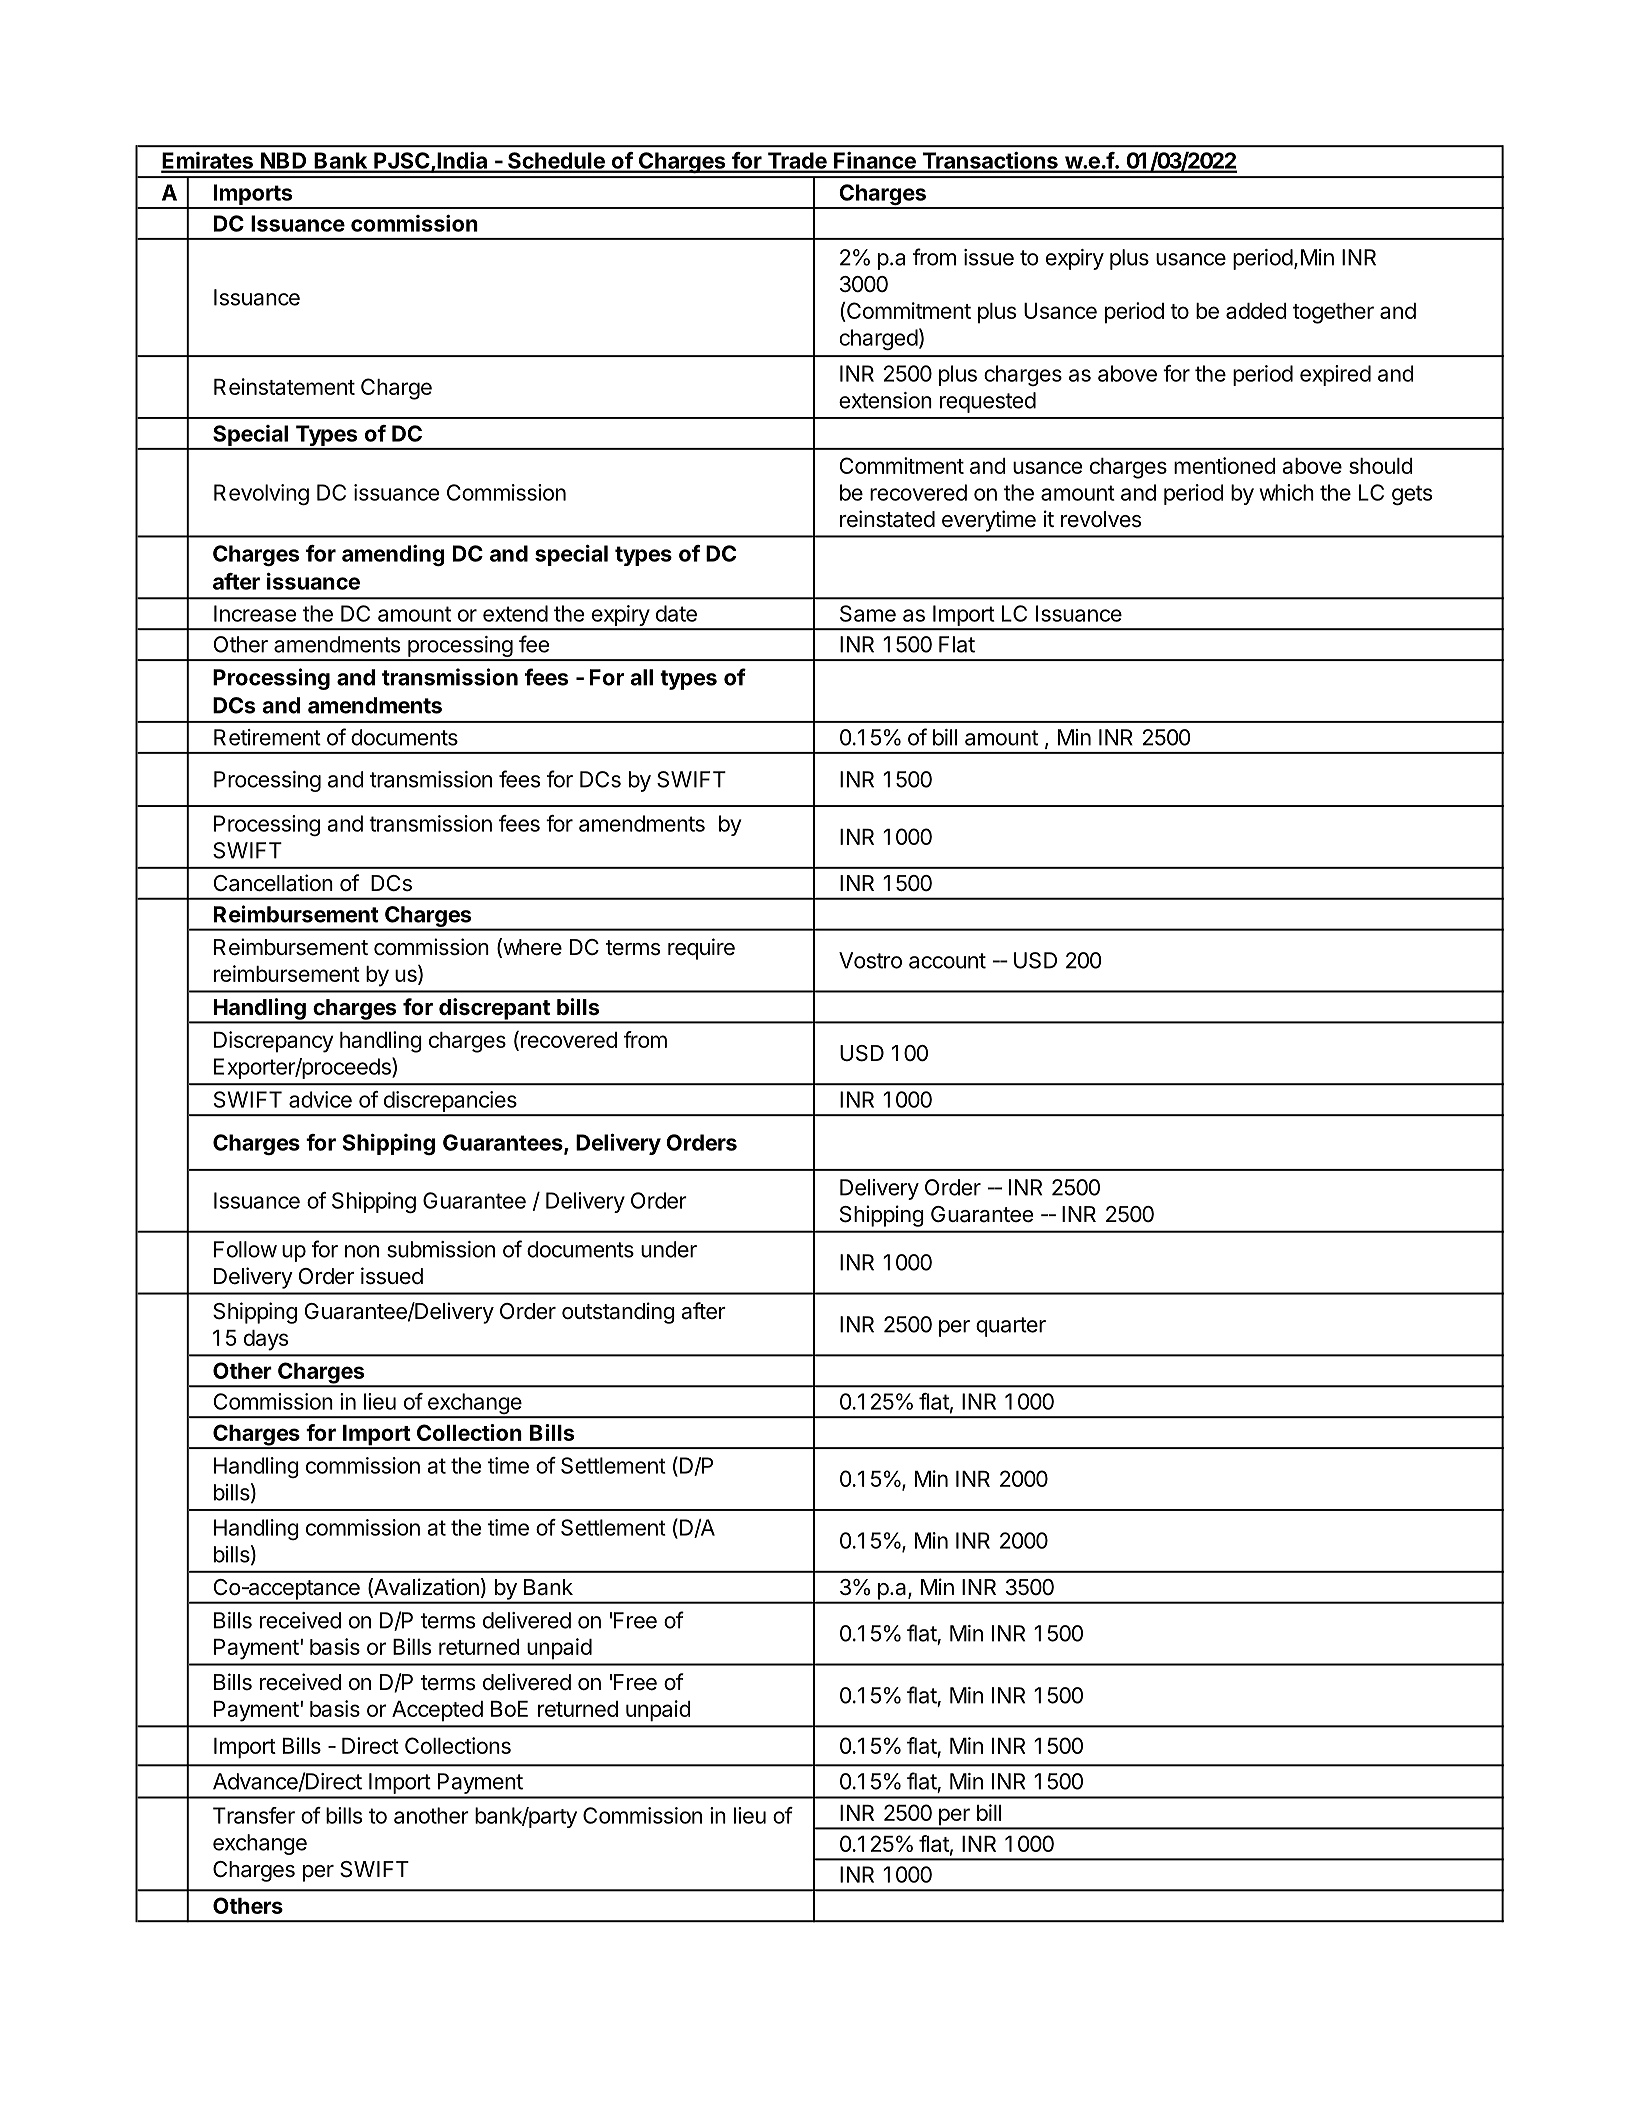 The image size is (1642, 2125). I want to click on quarter, so click(1011, 1327).
